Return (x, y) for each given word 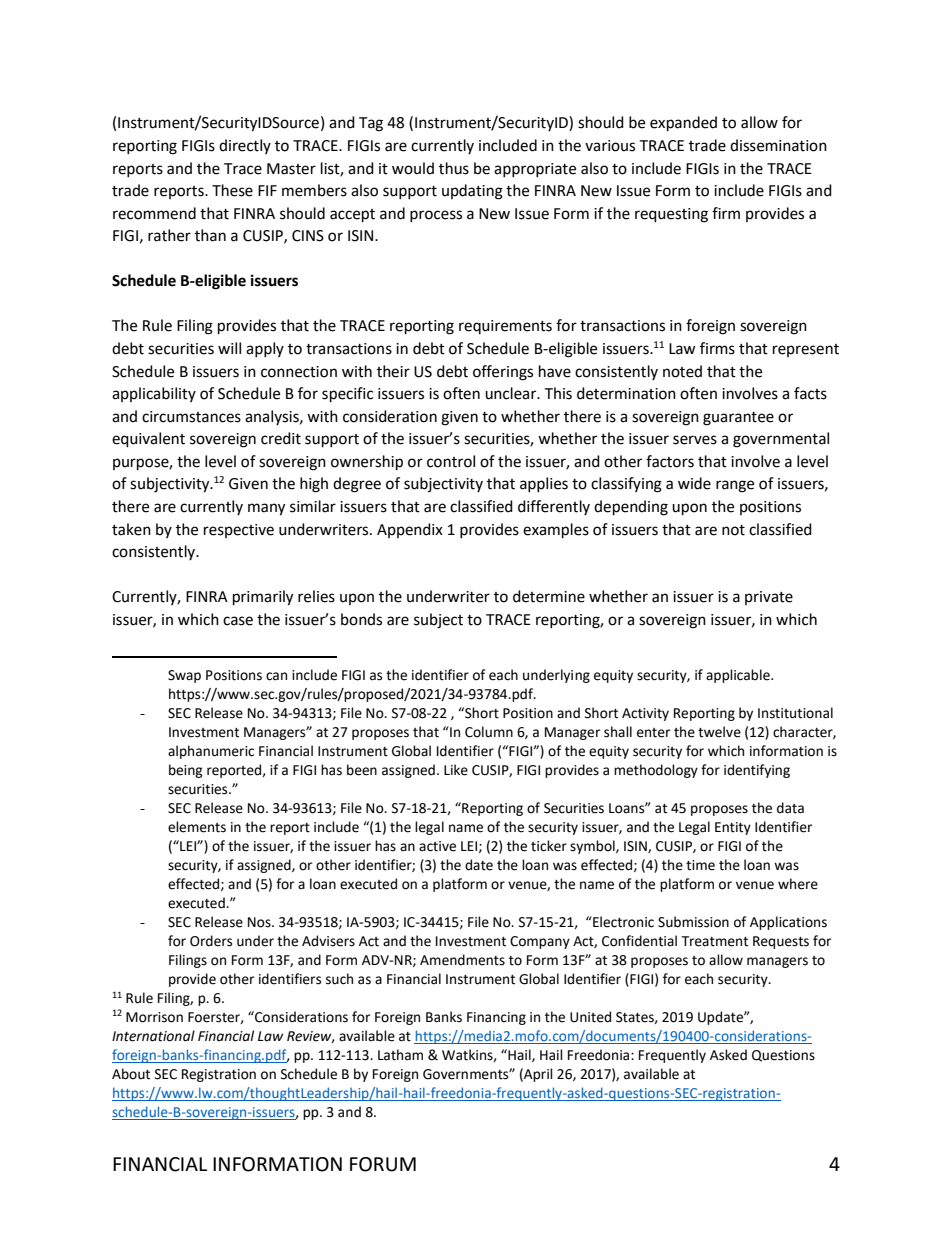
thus (454, 168)
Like (456, 770)
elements (197, 827)
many (266, 509)
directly (245, 146)
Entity (733, 828)
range (735, 486)
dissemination (778, 145)
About (131, 1074)
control (451, 461)
